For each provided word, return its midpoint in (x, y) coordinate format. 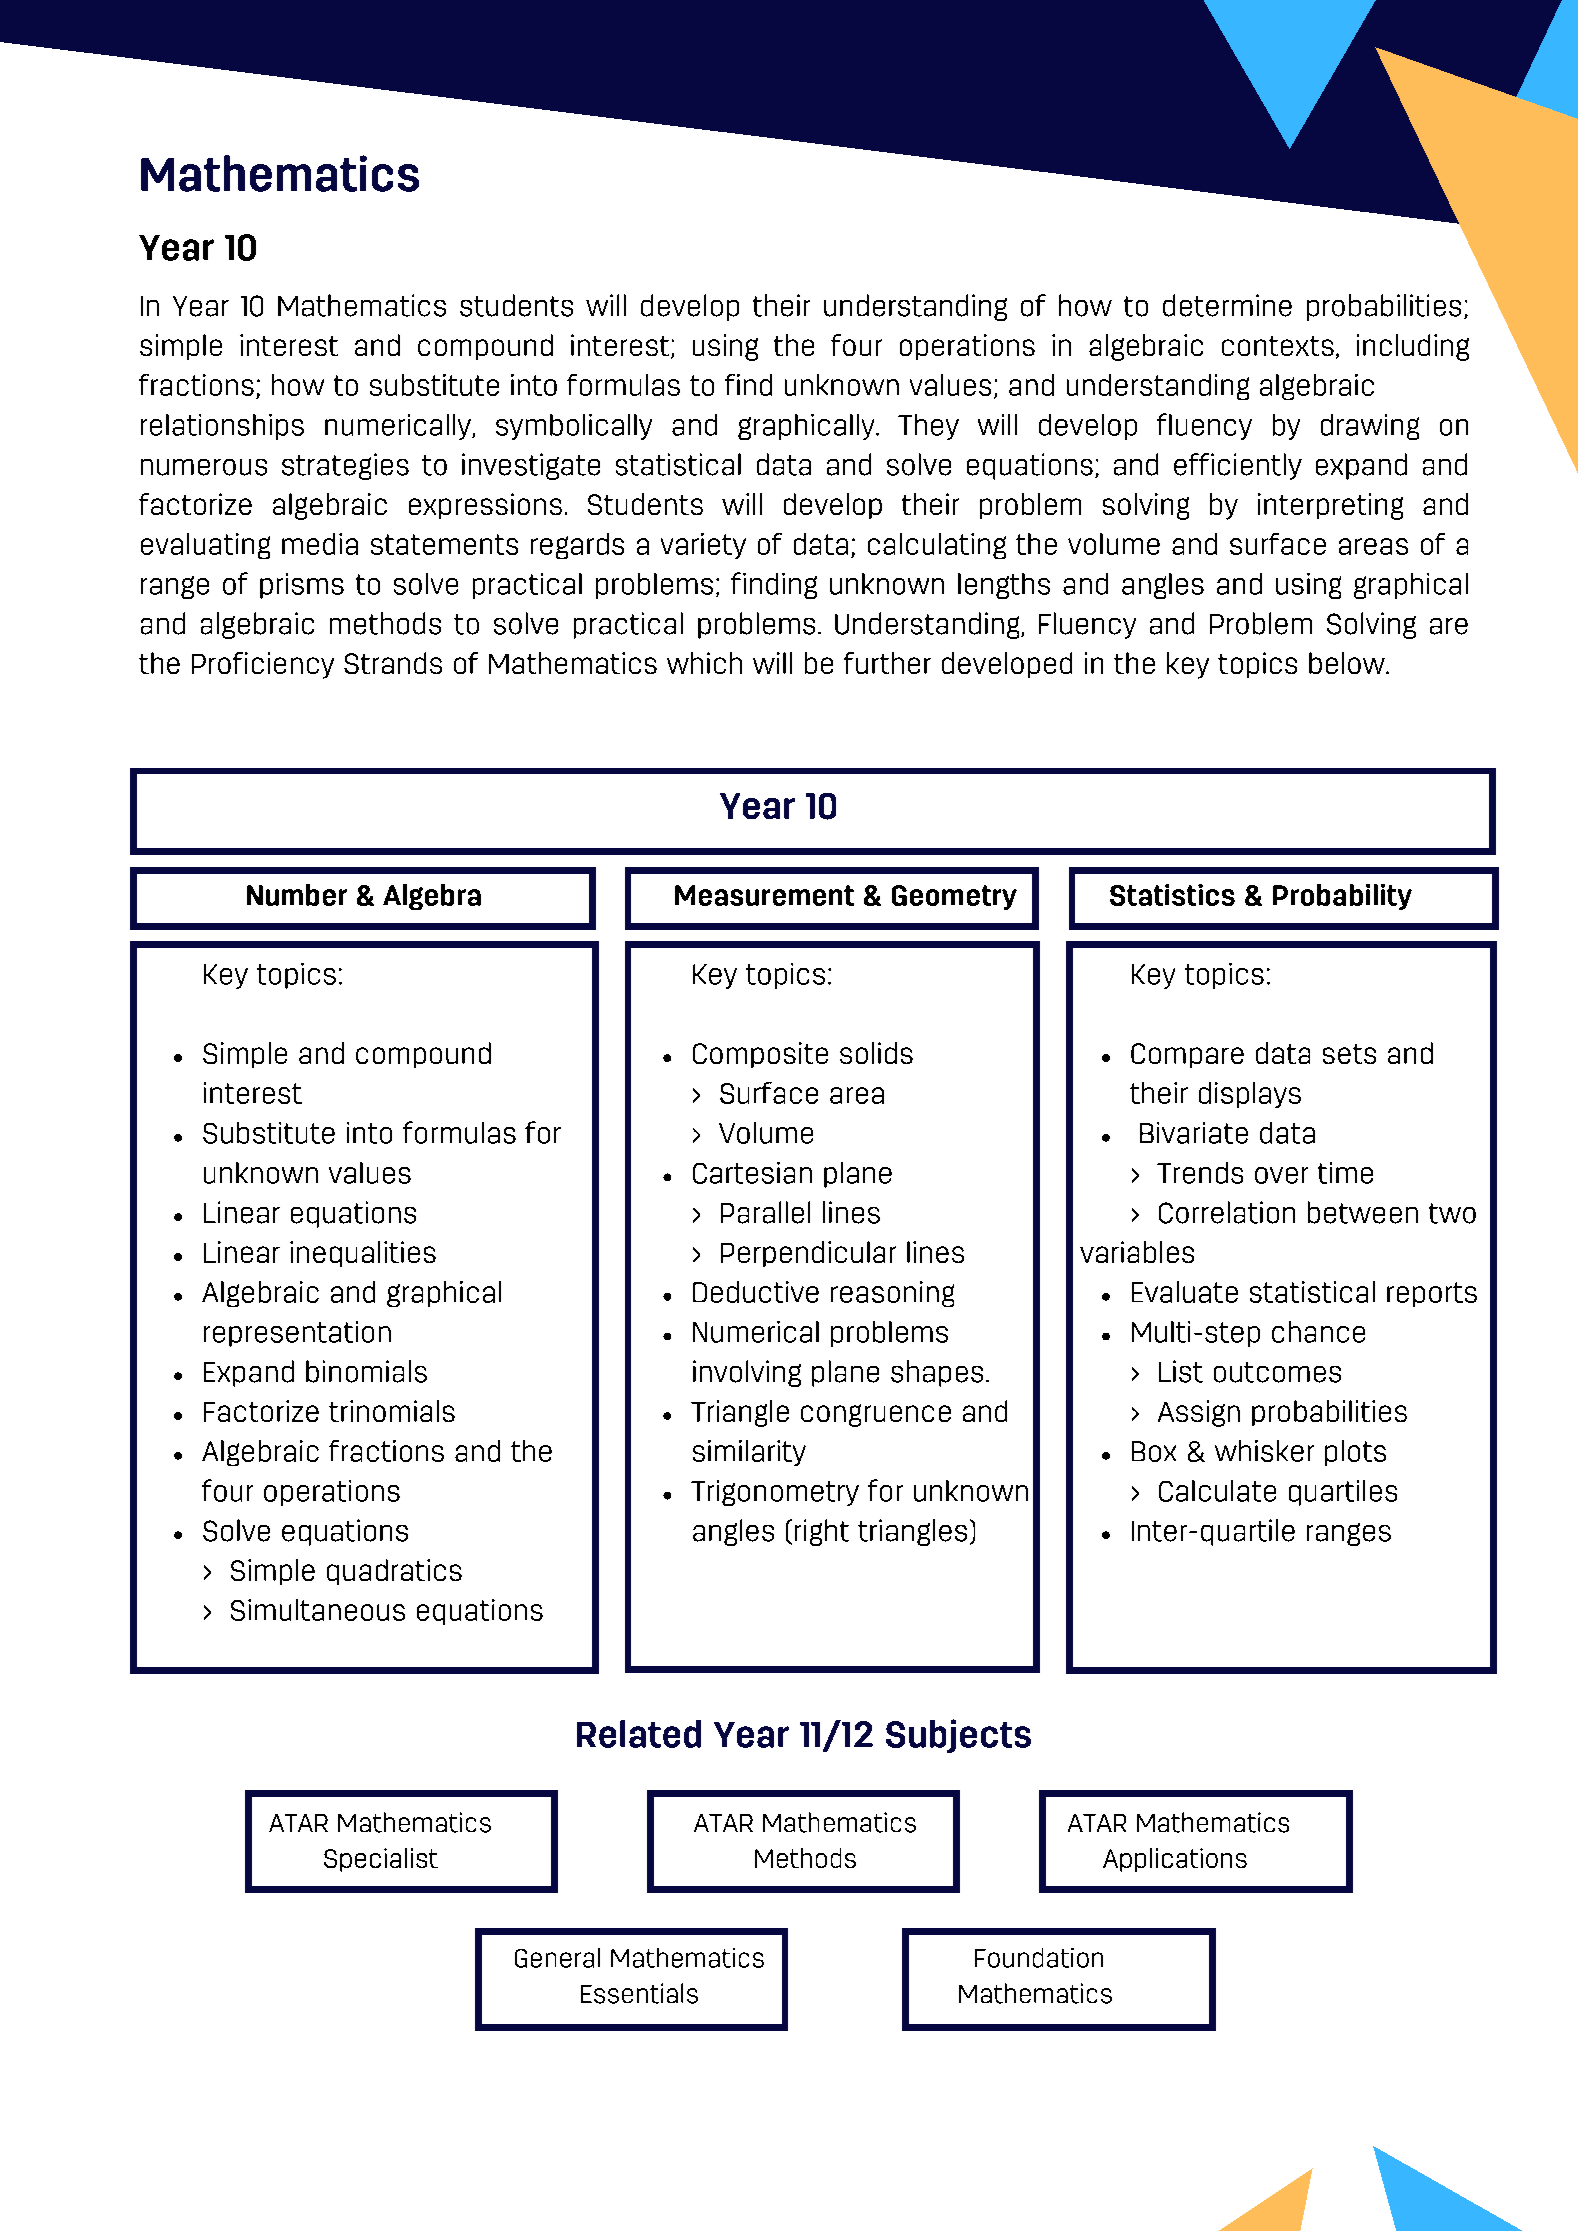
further (887, 663)
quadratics (394, 1572)
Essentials (639, 1993)
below (1348, 663)
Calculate (1217, 1491)
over (1281, 1175)
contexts (1278, 346)
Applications (1175, 1860)
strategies (345, 466)
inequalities (363, 1254)
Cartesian (752, 1173)
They (928, 427)
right (822, 1532)
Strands (393, 663)
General (557, 1958)
